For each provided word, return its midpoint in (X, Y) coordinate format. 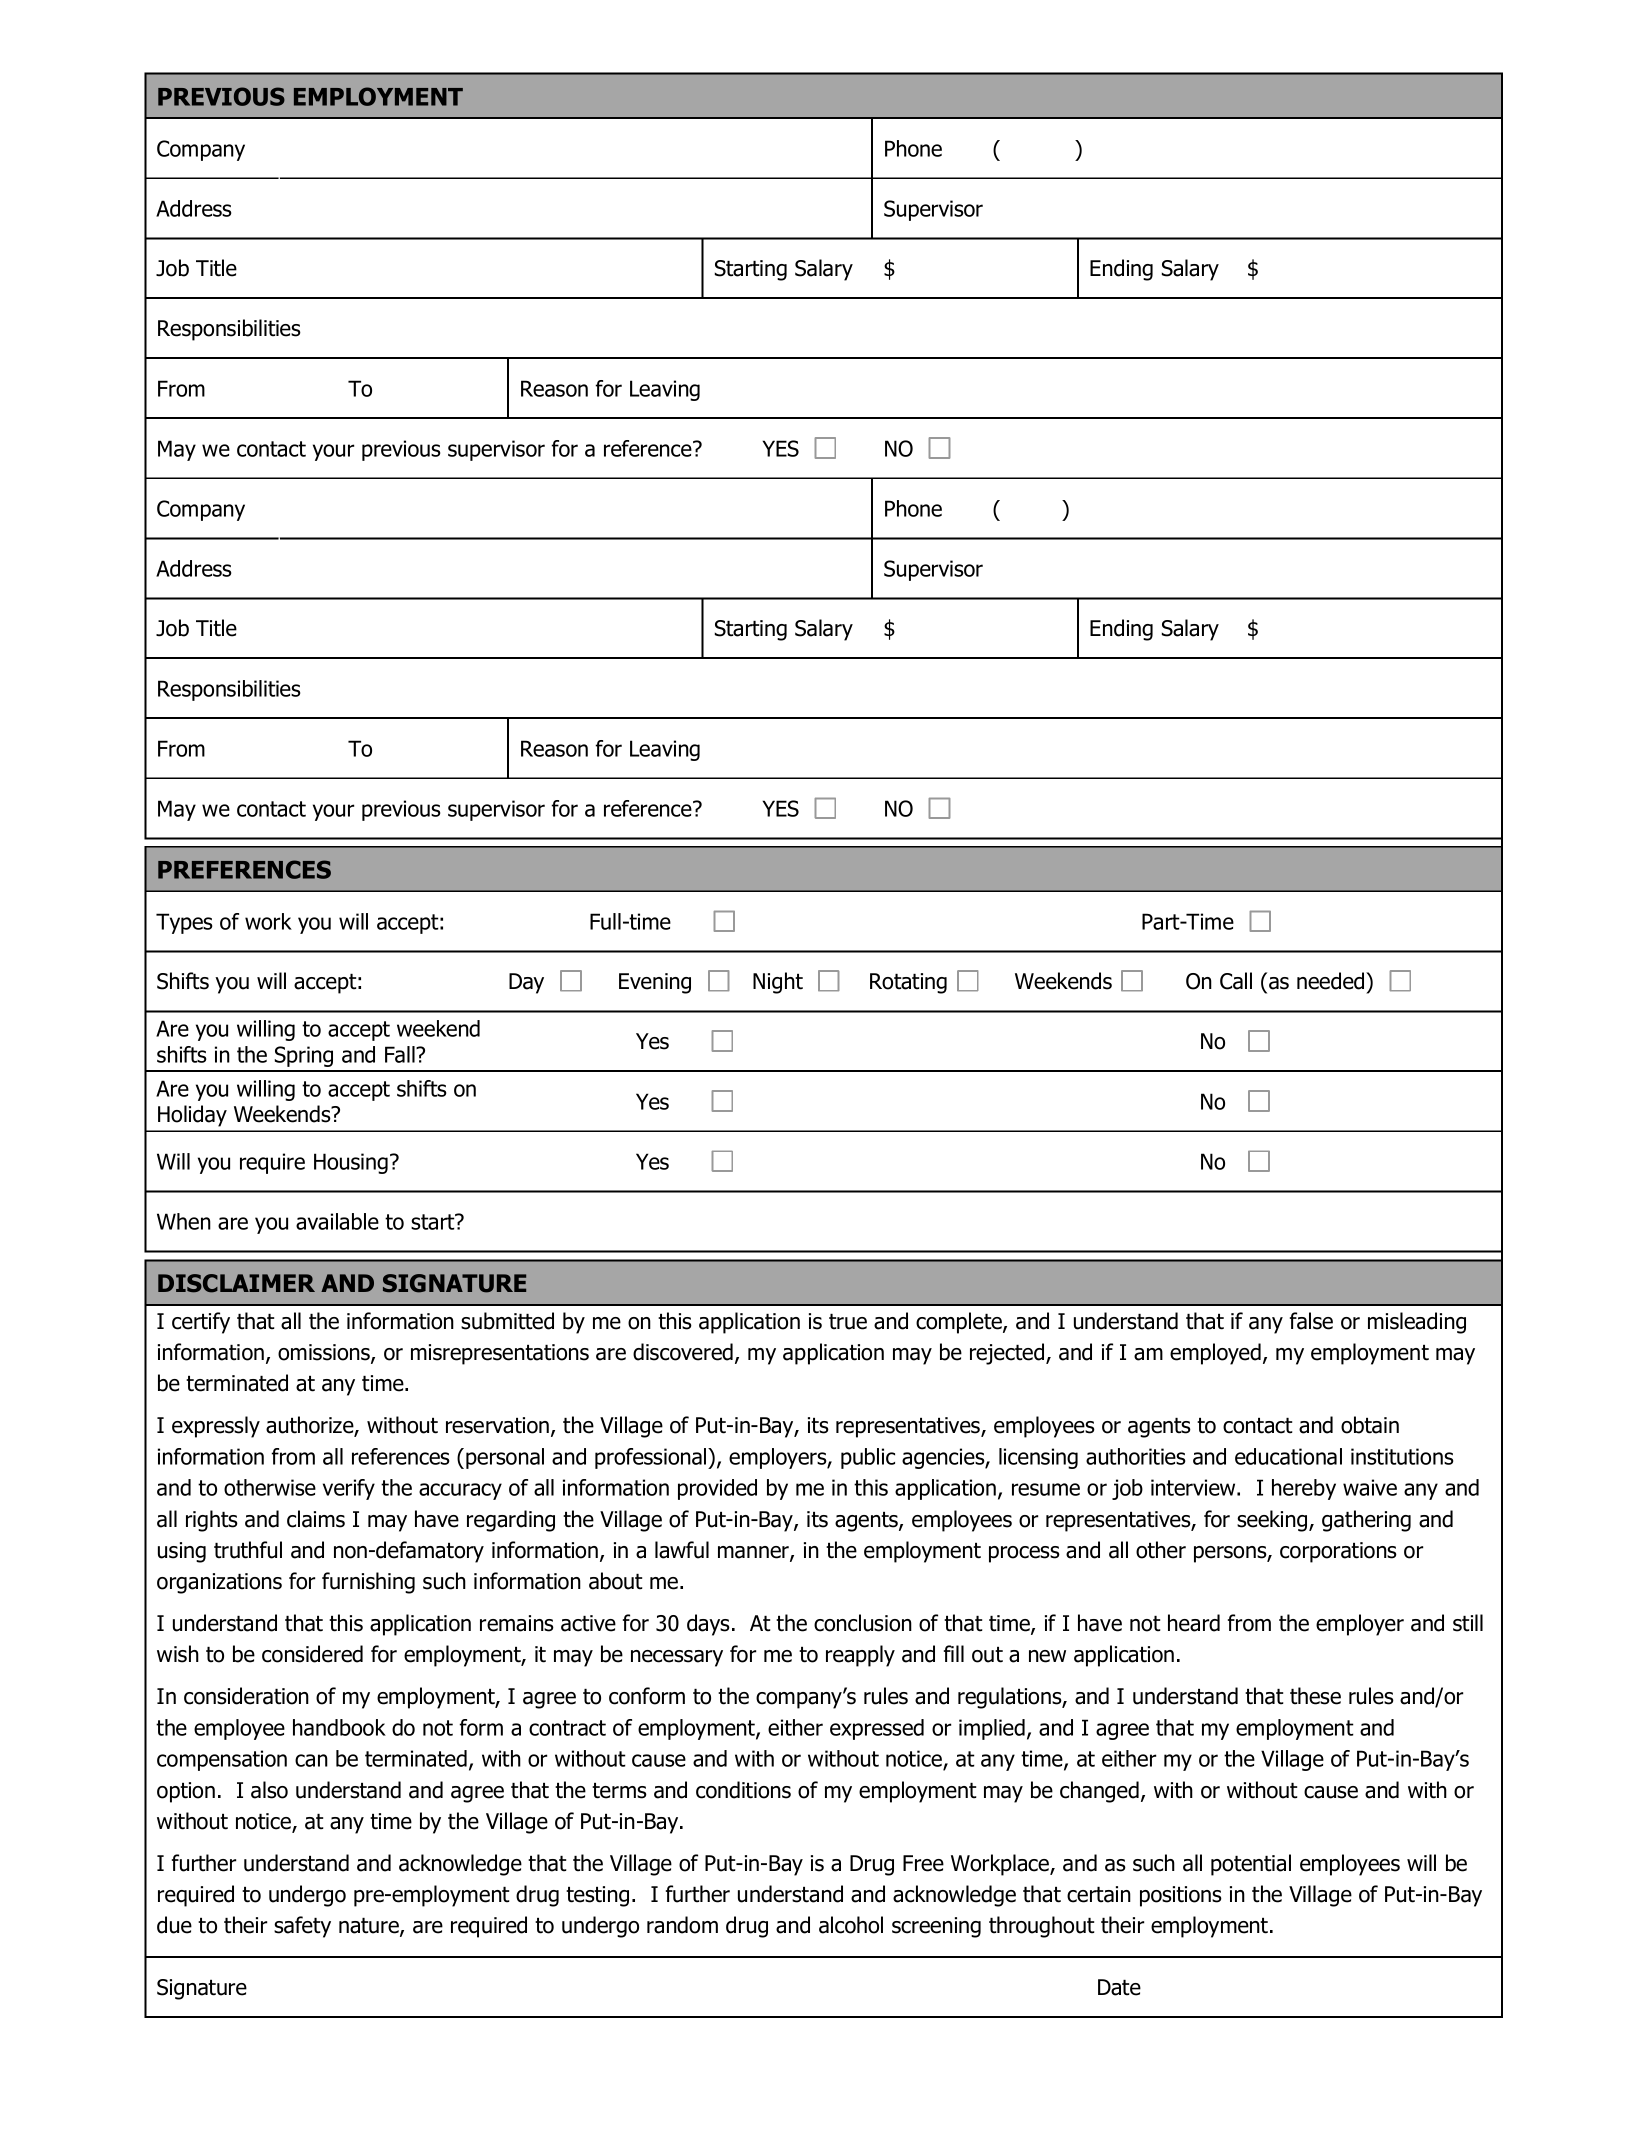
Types (184, 923)
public (868, 1458)
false (1311, 1321)
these (1315, 1696)
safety (302, 1927)
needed (1332, 981)
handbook (339, 1727)
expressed (877, 1729)
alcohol (851, 1925)
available (337, 1221)
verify (349, 1489)
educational (1288, 1456)
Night (778, 983)
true (848, 1322)
